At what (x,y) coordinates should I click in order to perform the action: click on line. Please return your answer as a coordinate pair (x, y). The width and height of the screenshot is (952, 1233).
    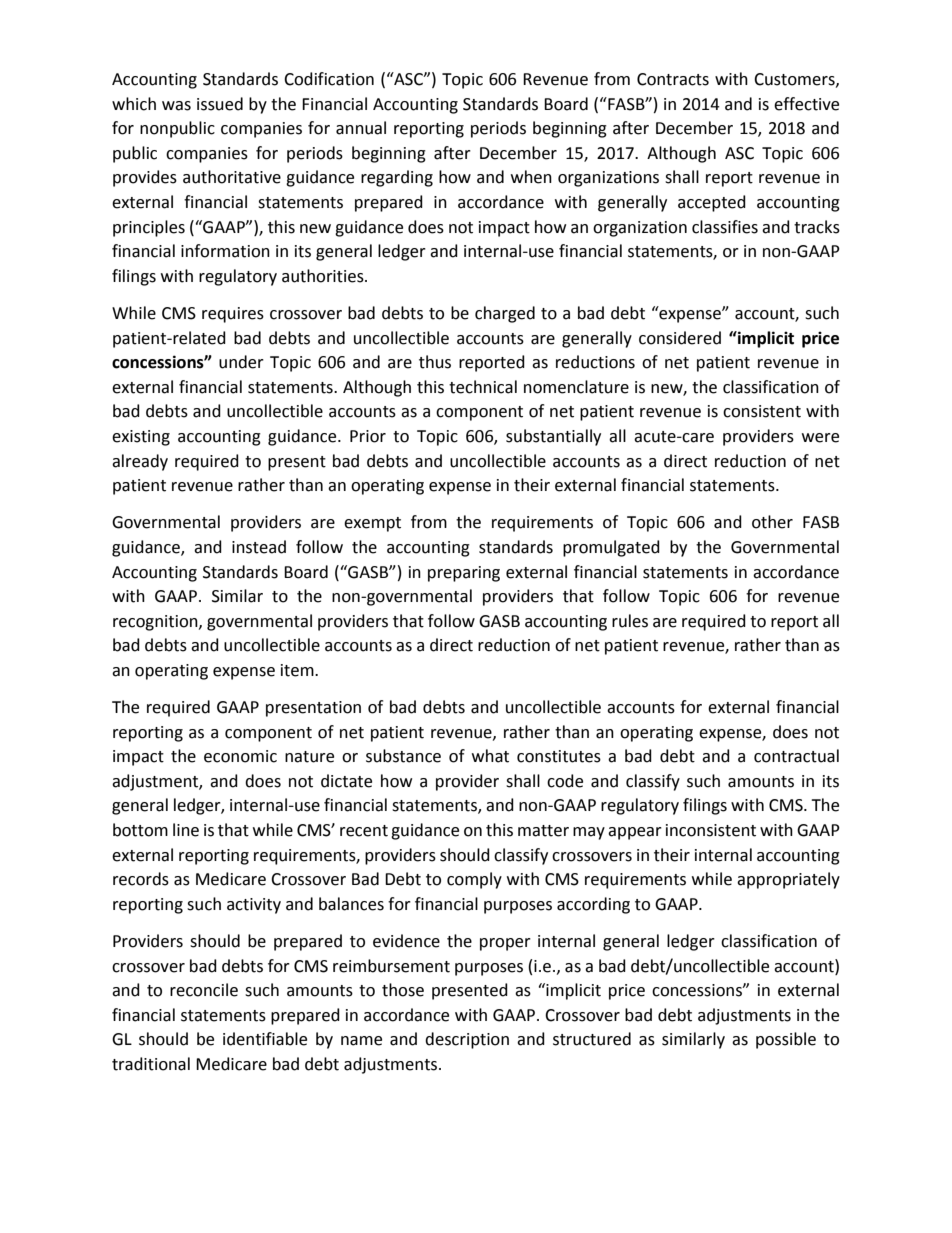
    Looking at the image, I should click on (186, 830).
